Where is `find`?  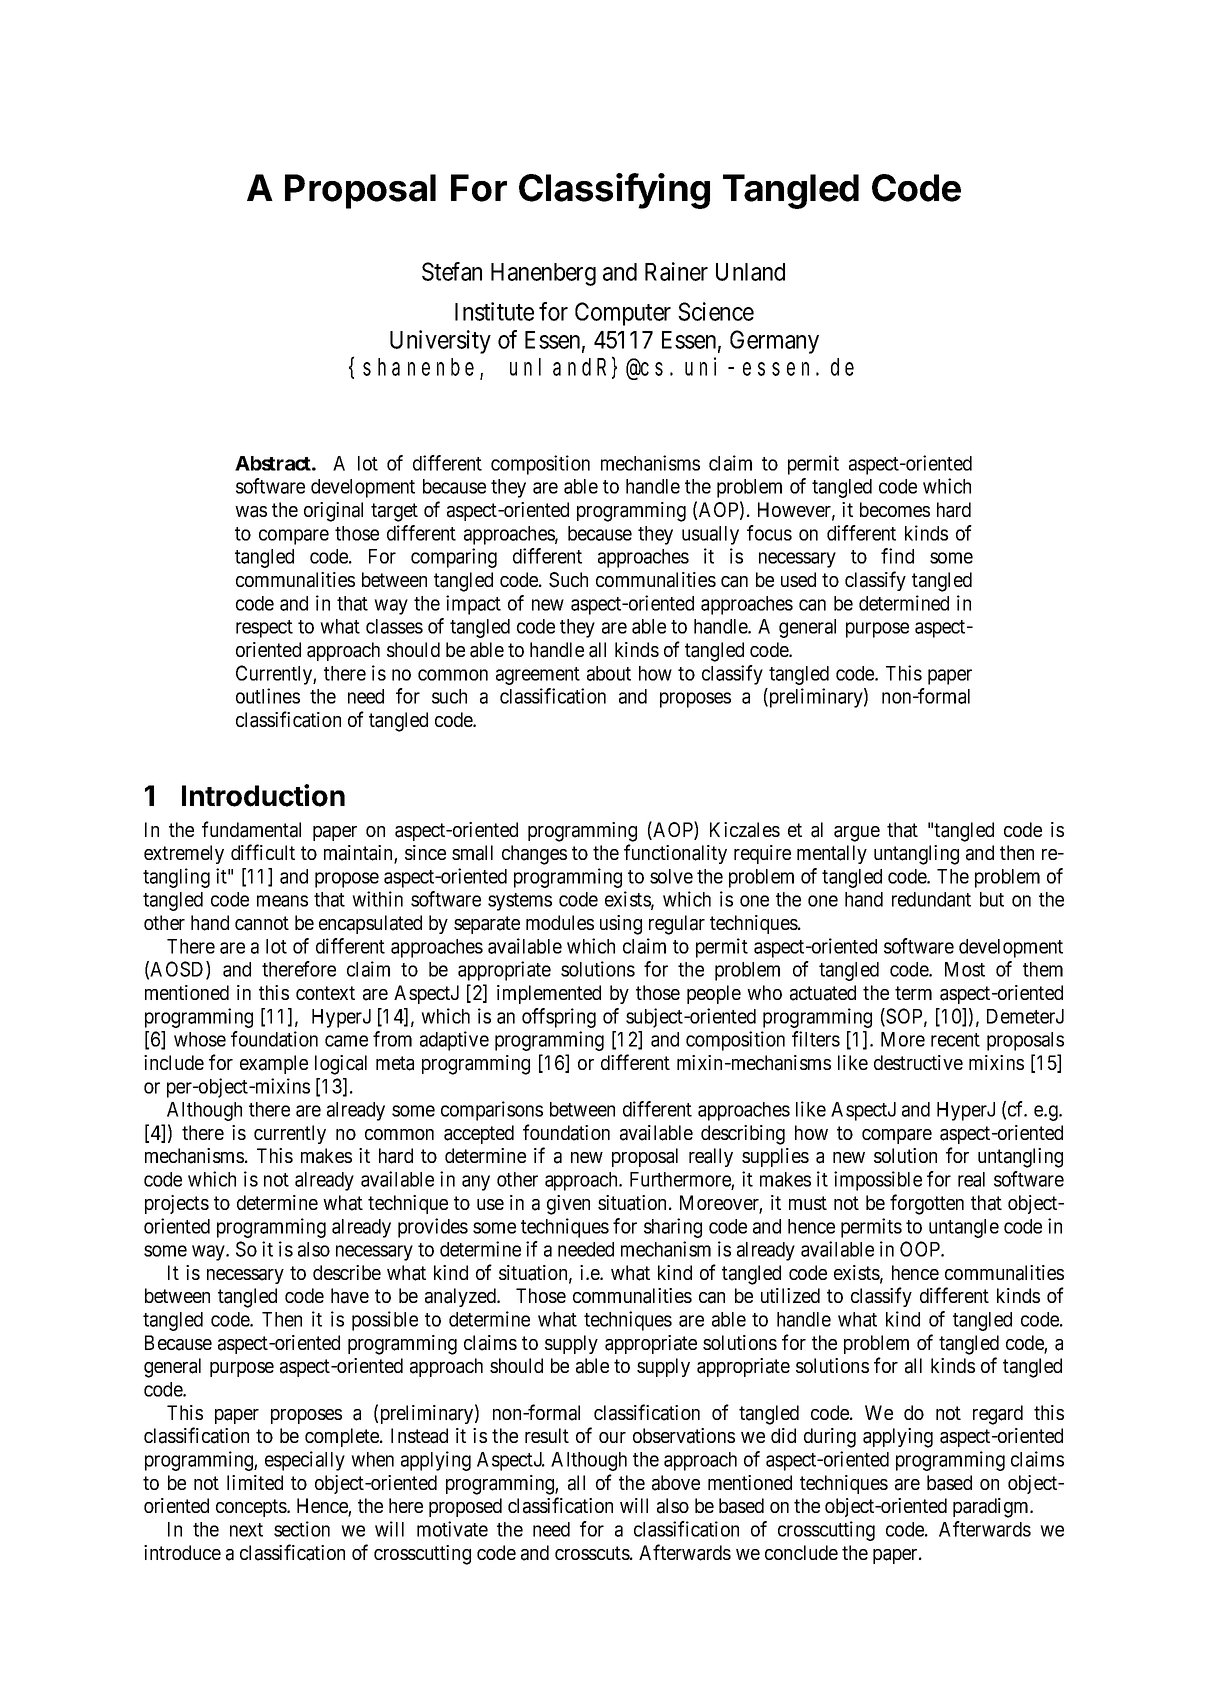 find is located at coordinates (897, 556).
